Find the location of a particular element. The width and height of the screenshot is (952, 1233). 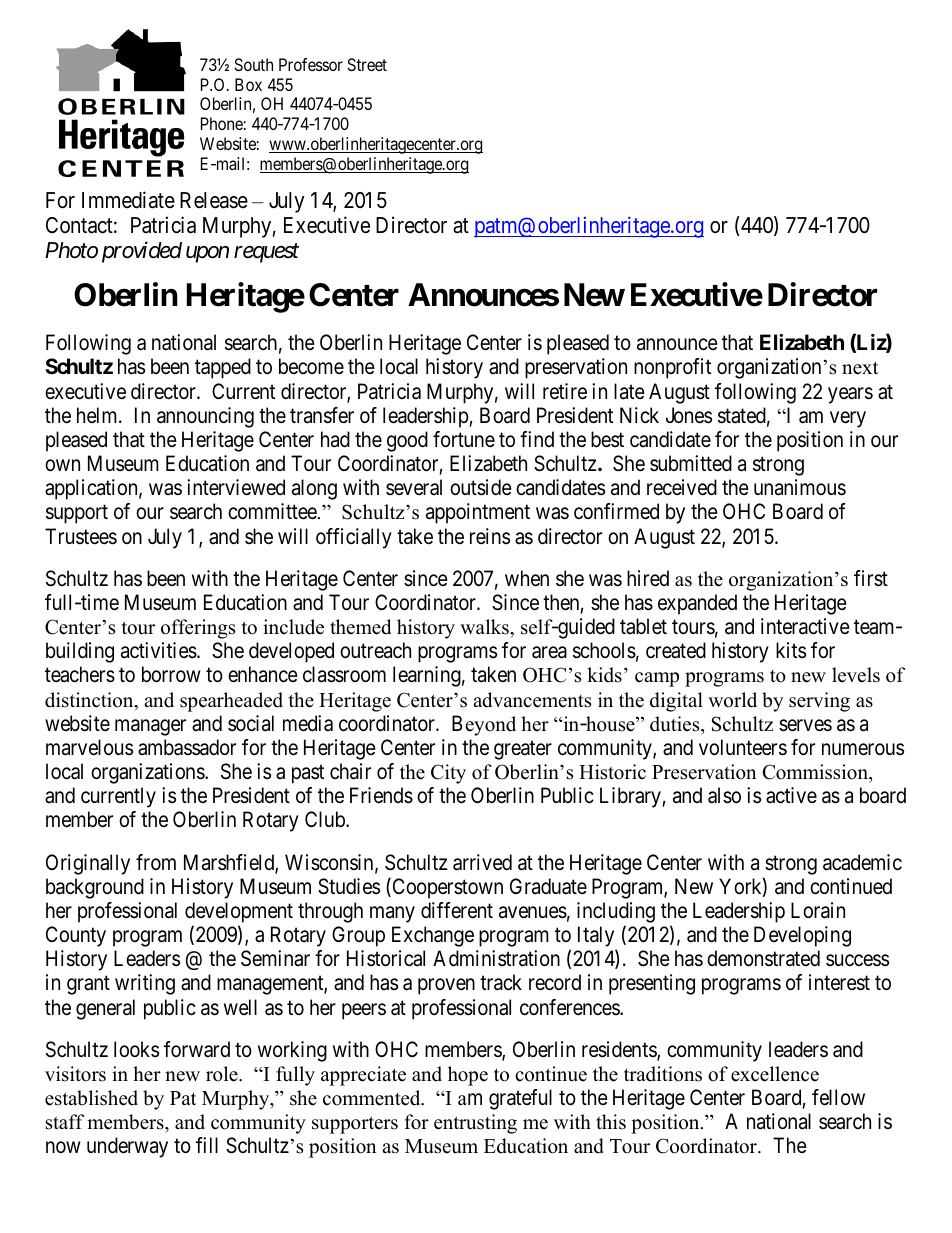

Box is located at coordinates (248, 84).
